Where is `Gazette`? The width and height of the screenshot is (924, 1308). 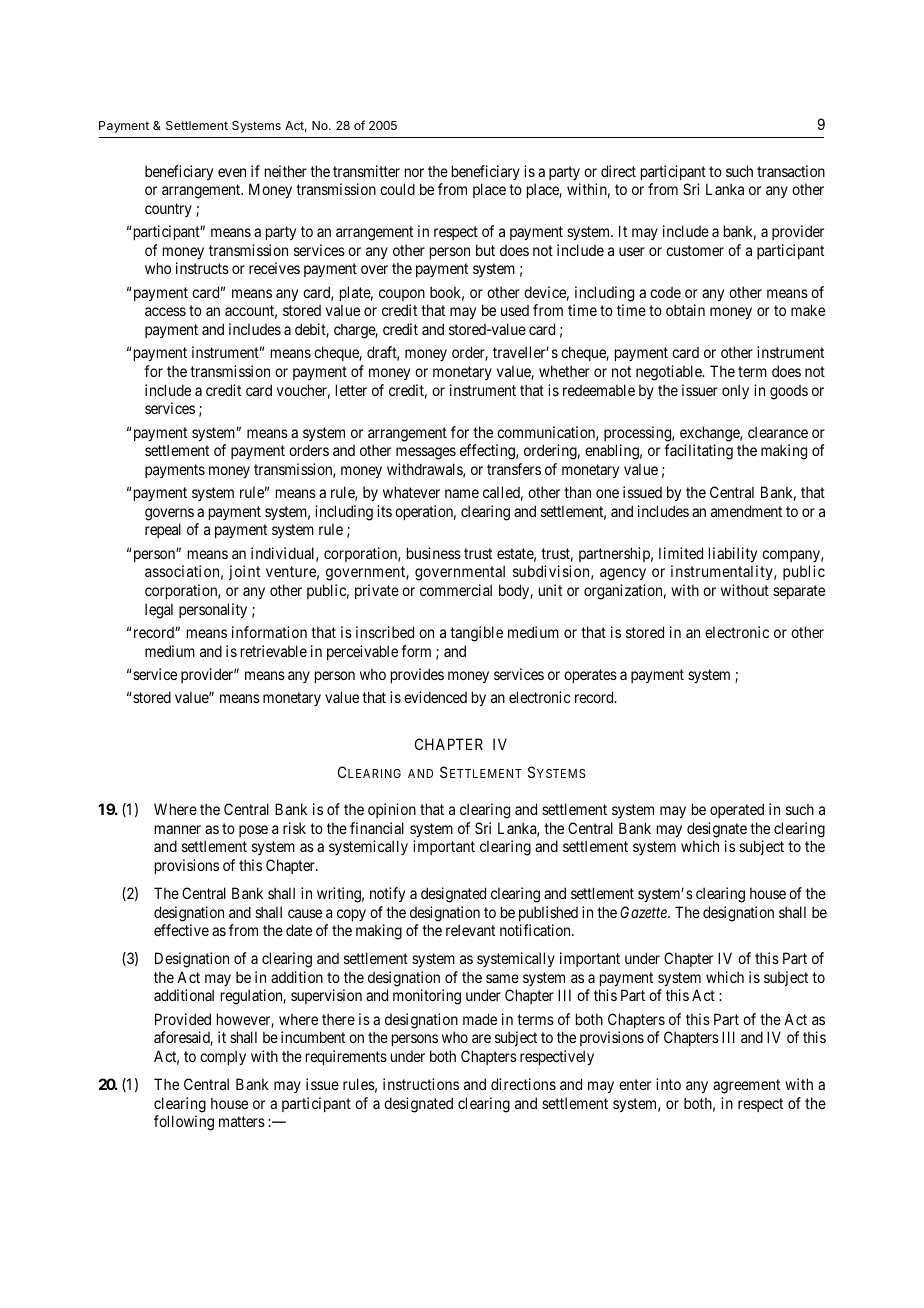 Gazette is located at coordinates (644, 912).
